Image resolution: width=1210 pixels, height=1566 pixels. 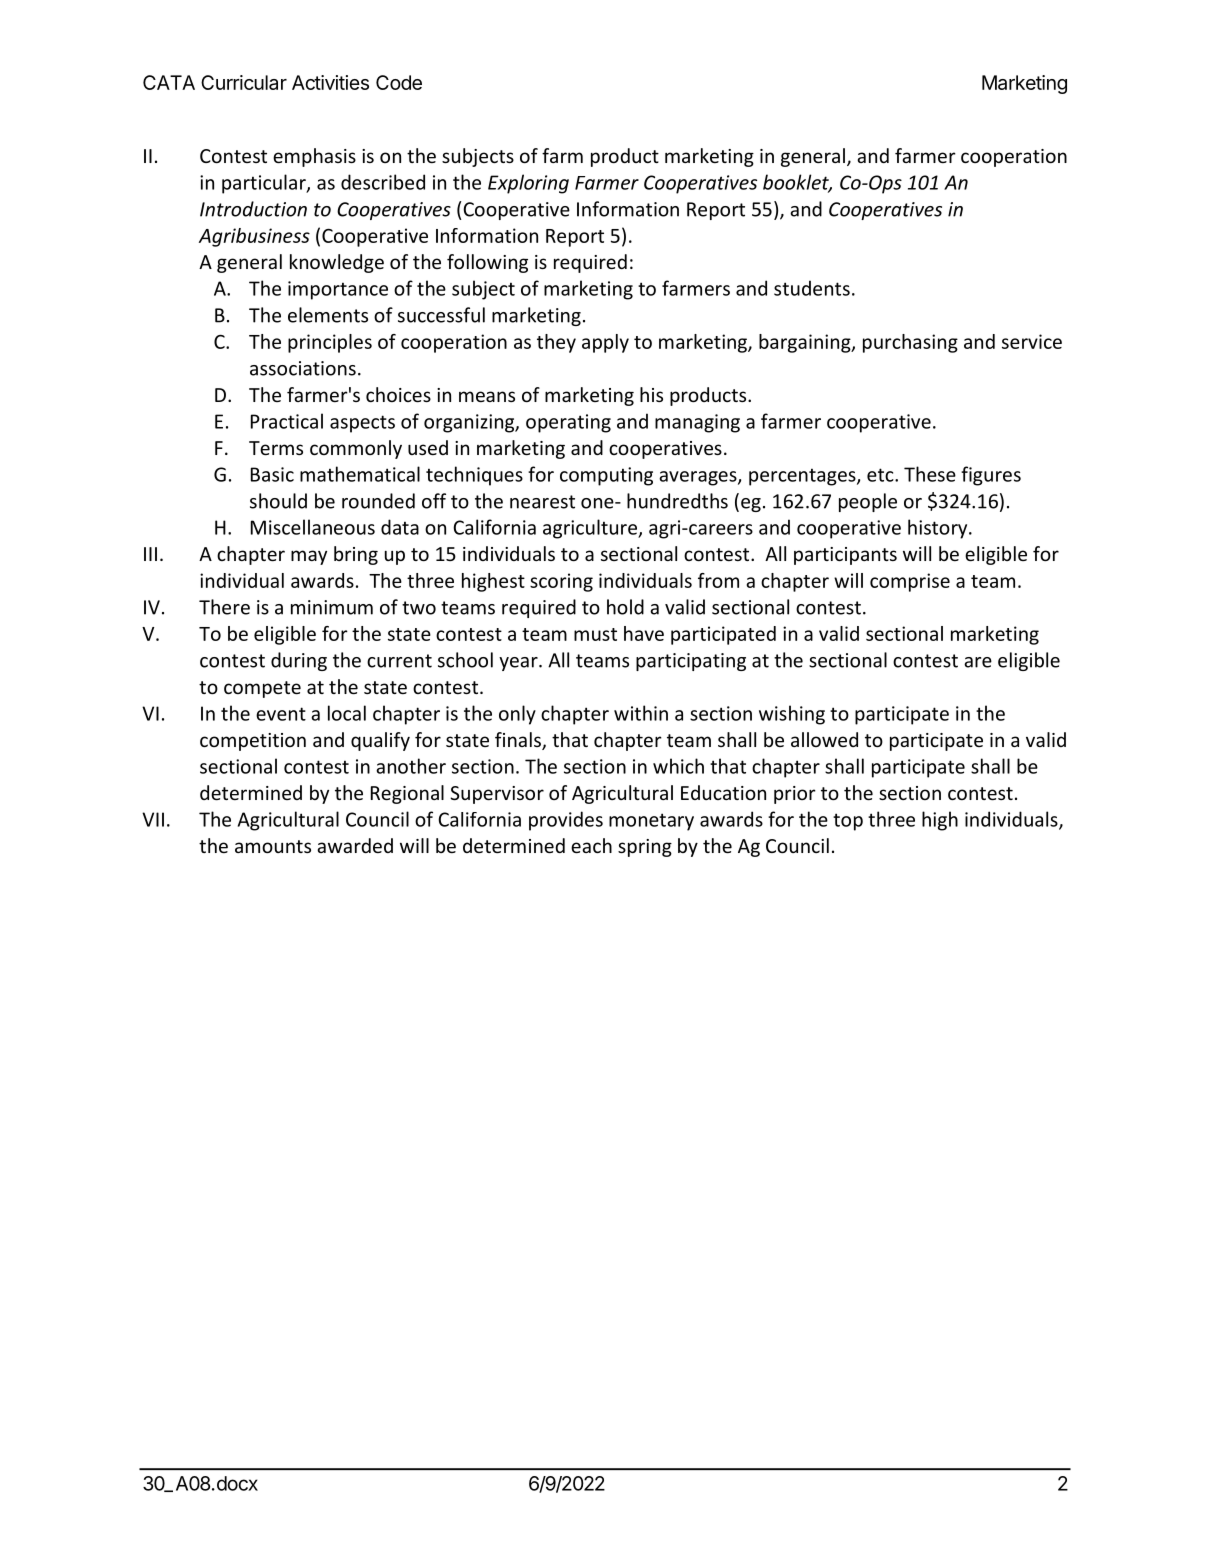 What do you see at coordinates (244, 82) in the screenshot?
I see `Curricular` at bounding box center [244, 82].
